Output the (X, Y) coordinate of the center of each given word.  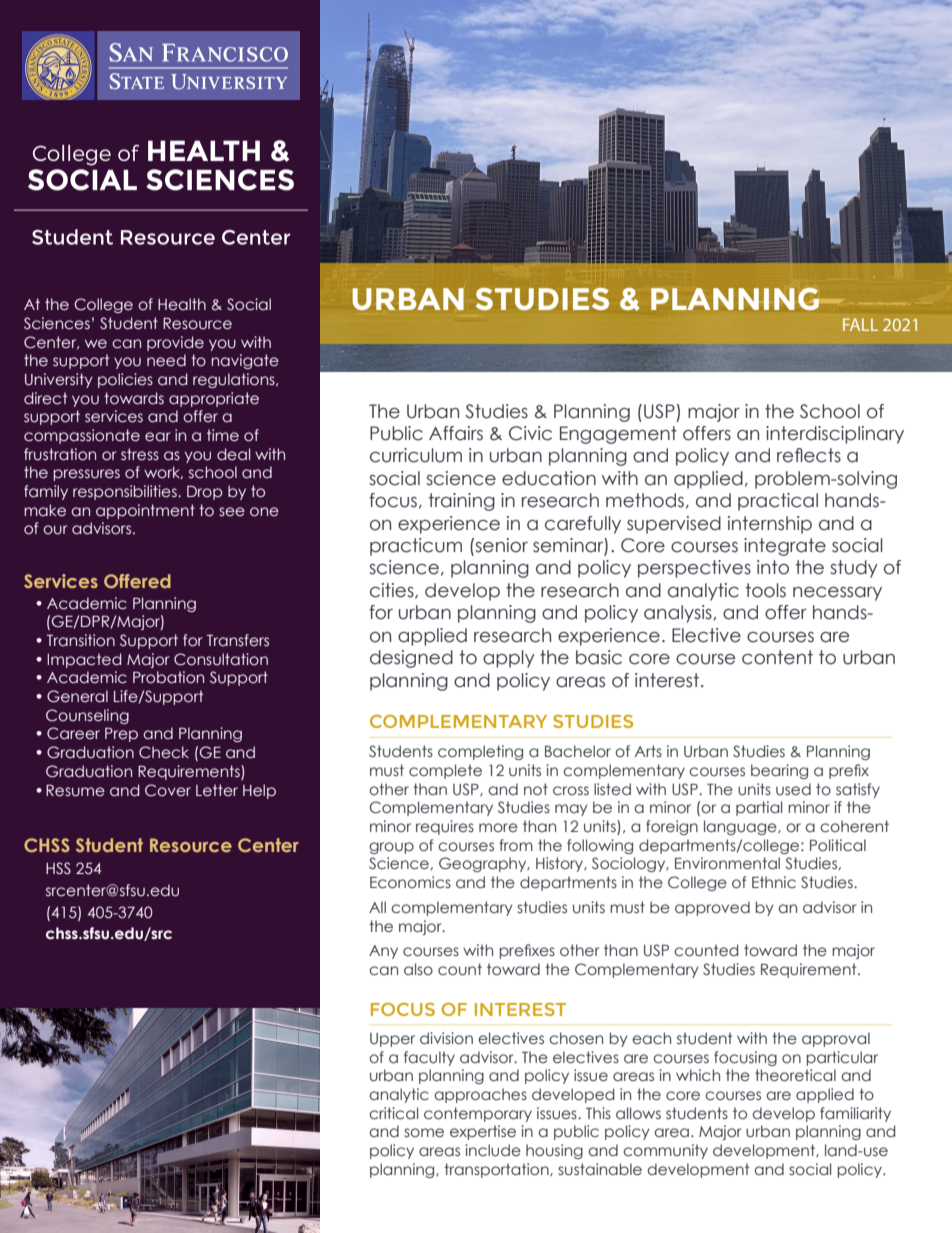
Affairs (456, 433)
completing (480, 752)
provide (175, 343)
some (424, 1133)
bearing (779, 771)
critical (393, 1113)
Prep (121, 735)
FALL (860, 324)
